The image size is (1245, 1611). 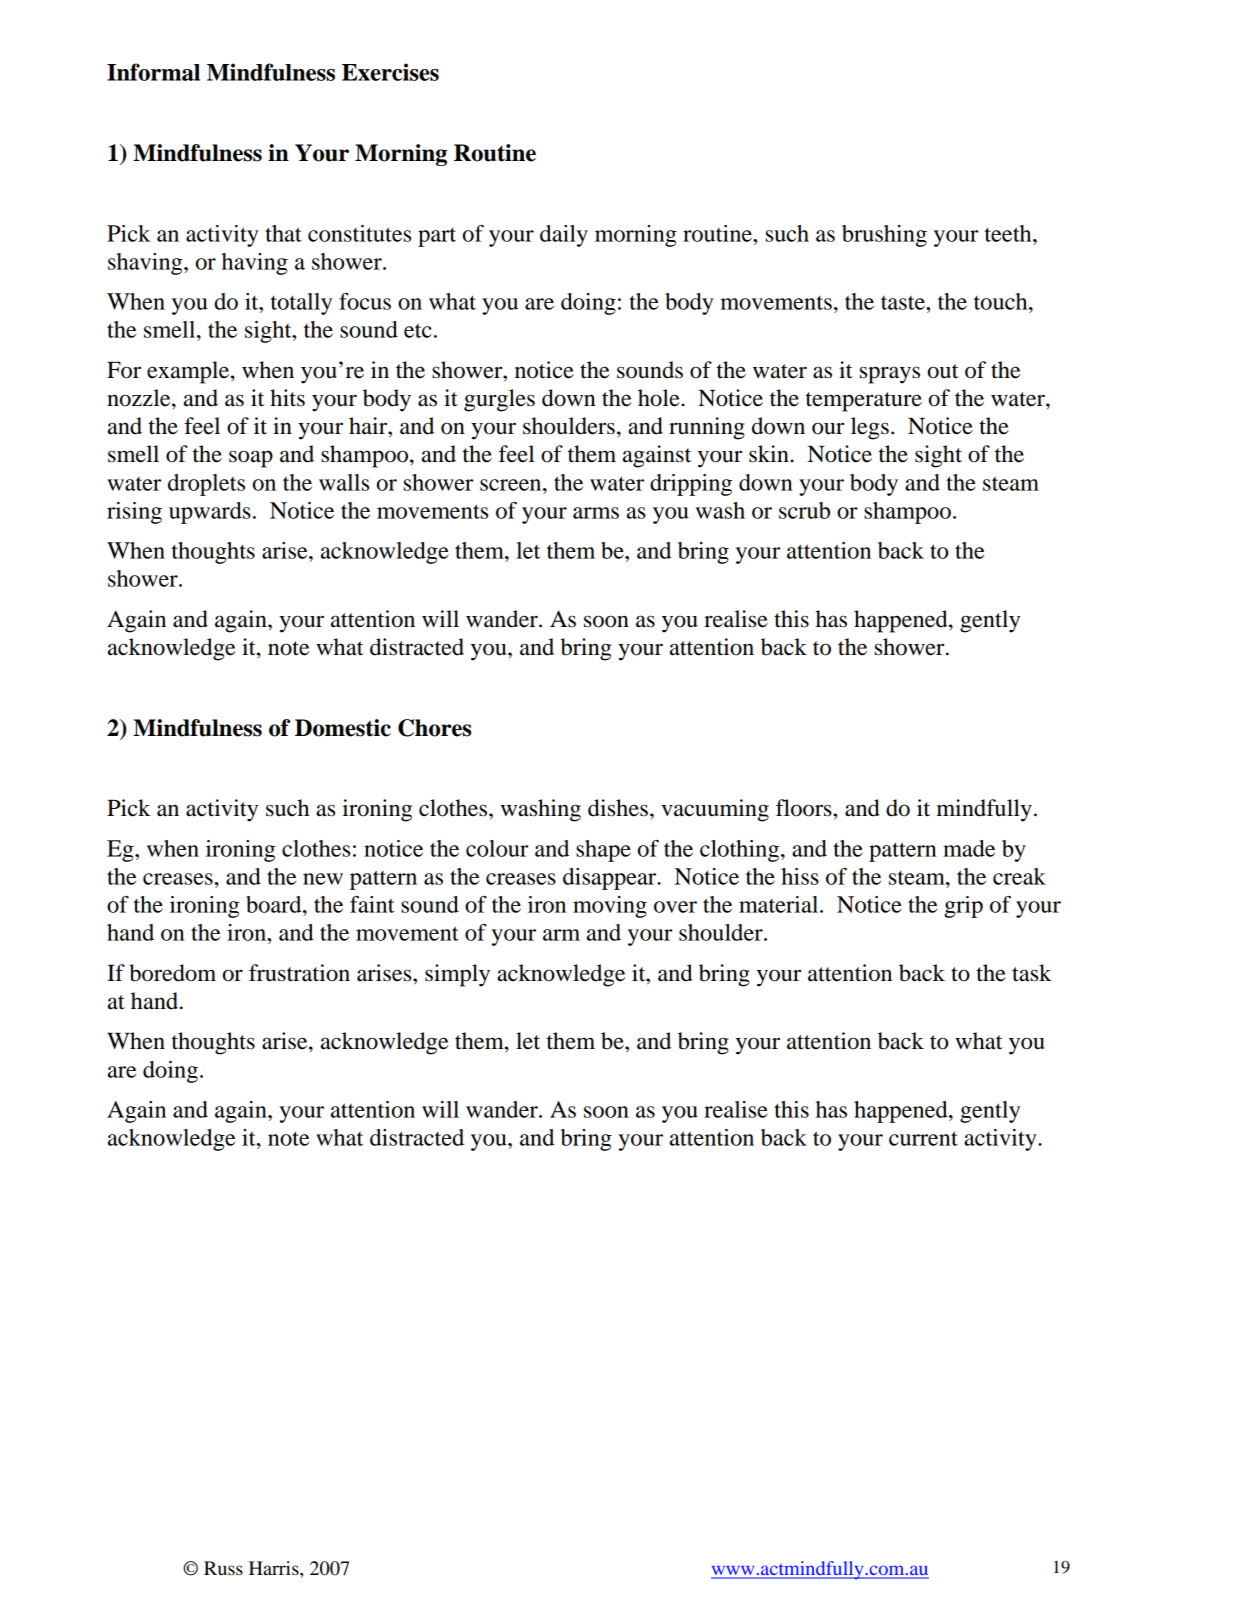 I want to click on Russ, so click(x=223, y=1568).
